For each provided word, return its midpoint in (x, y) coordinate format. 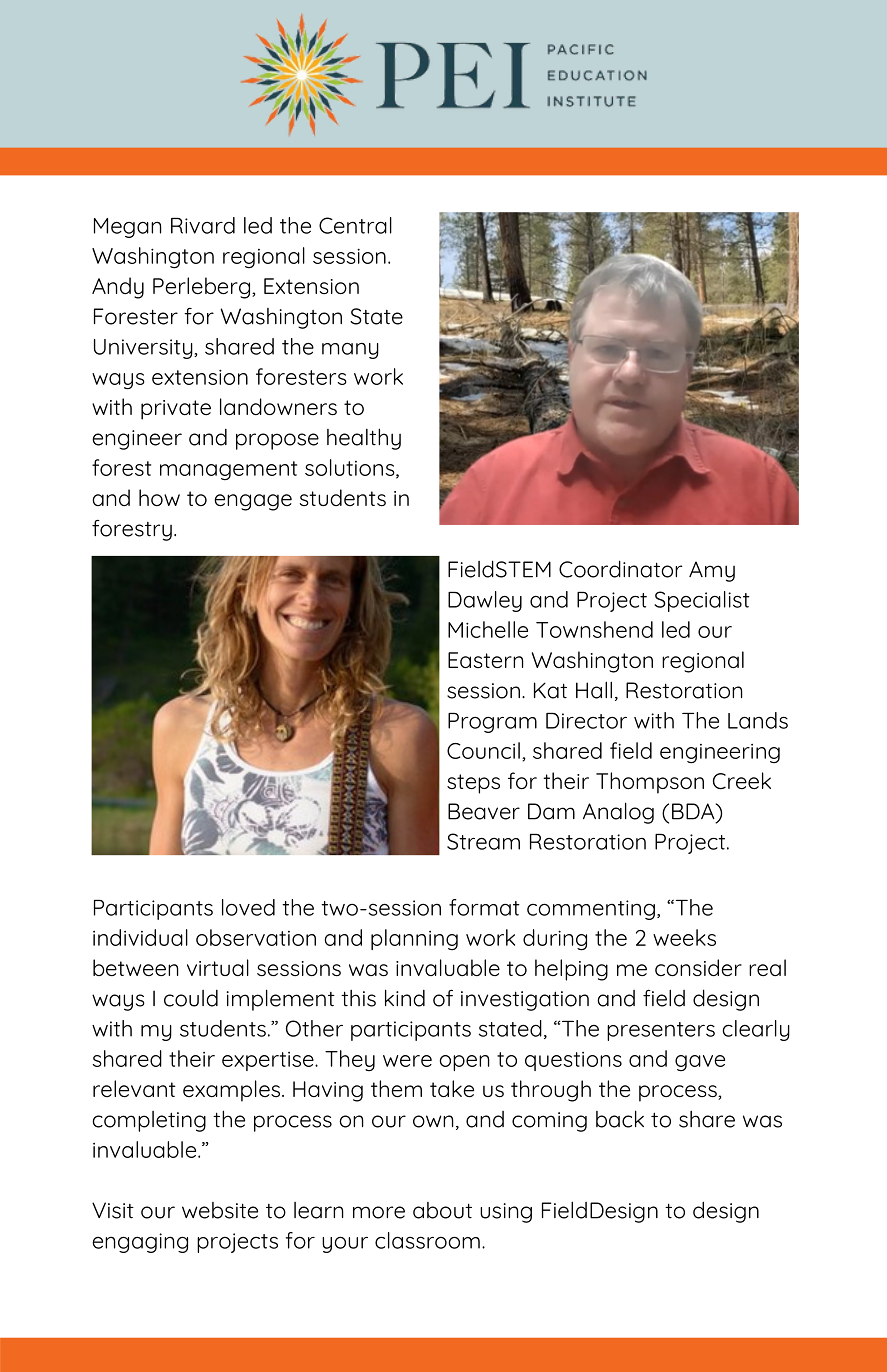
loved (248, 907)
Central (355, 225)
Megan (127, 228)
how (159, 497)
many (350, 351)
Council (483, 750)
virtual (218, 967)
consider (698, 967)
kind (405, 998)
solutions (351, 468)
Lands (758, 720)
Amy (712, 571)
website (220, 1210)
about (442, 1210)
